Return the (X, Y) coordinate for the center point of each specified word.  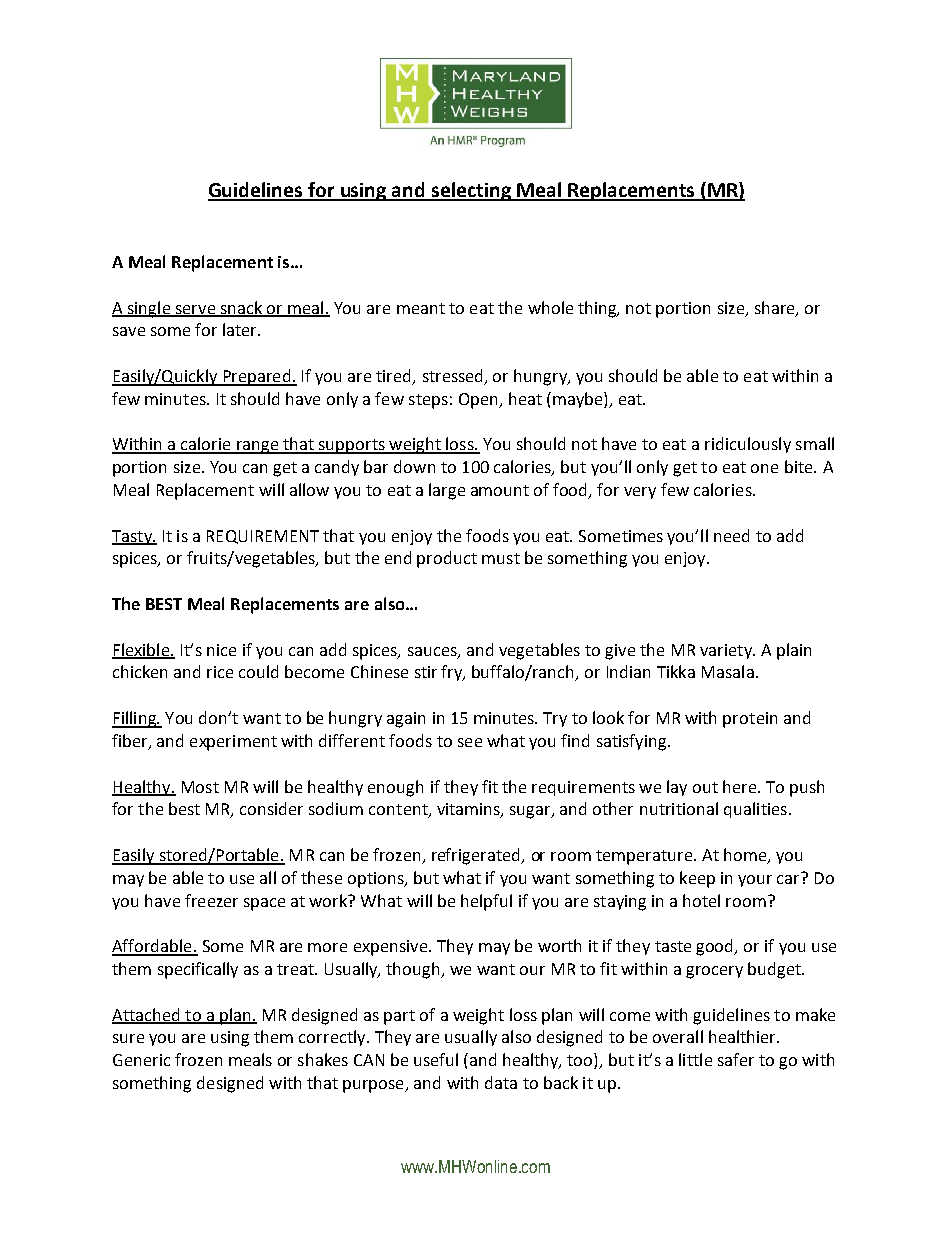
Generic (141, 1060)
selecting (471, 191)
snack (242, 308)
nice (221, 650)
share (776, 308)
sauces (433, 652)
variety (727, 651)
